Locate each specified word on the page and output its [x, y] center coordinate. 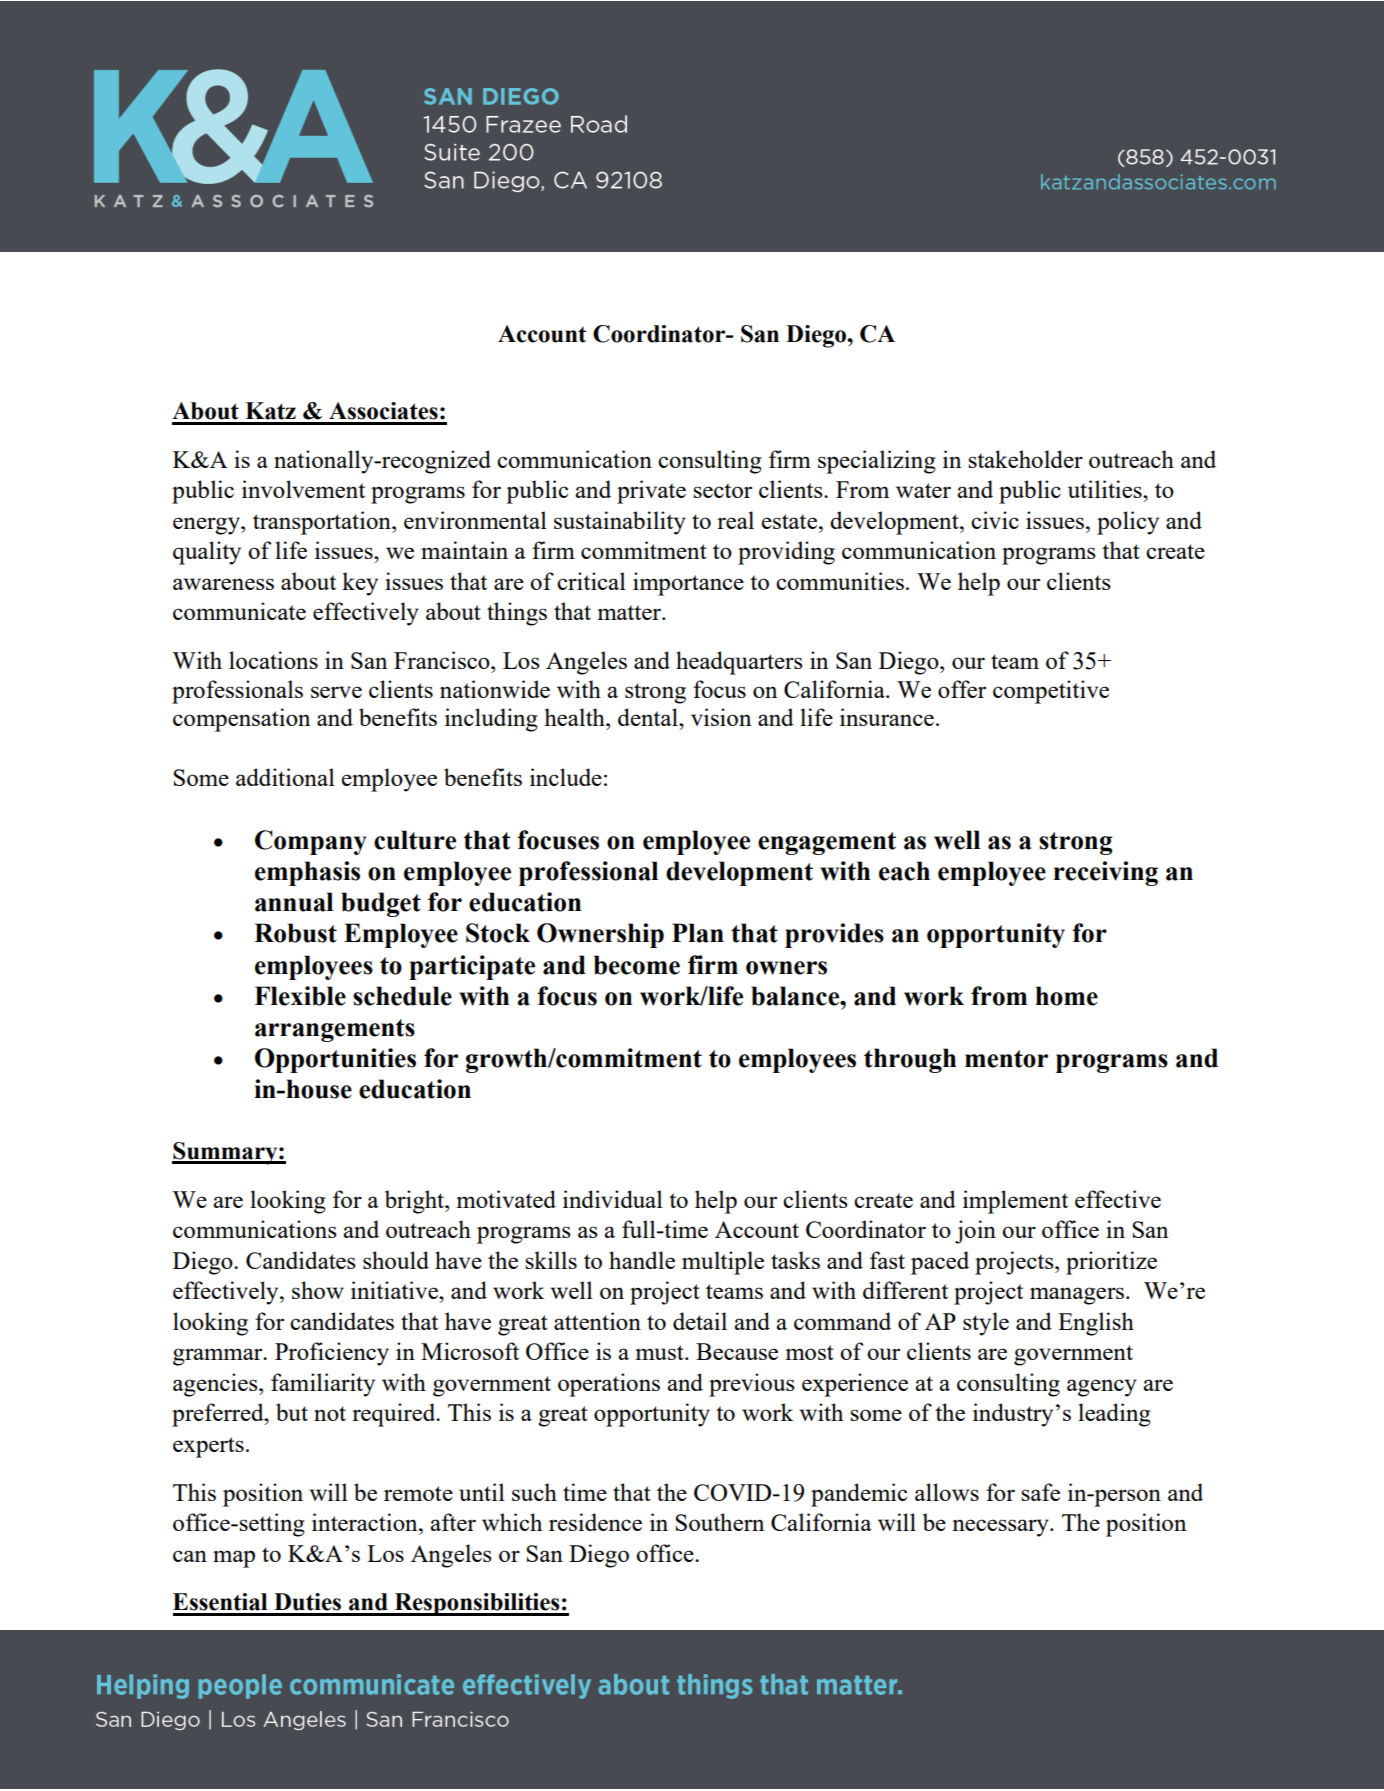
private [651, 492]
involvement [303, 489]
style [986, 1324]
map [234, 1559]
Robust [295, 933]
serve [336, 692]
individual [613, 1199]
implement [1015, 1202]
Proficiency [332, 1354]
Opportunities [335, 1060]
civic [995, 520]
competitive [1051, 692]
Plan [698, 933]
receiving [1106, 873]
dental [649, 717]
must [660, 1352]
